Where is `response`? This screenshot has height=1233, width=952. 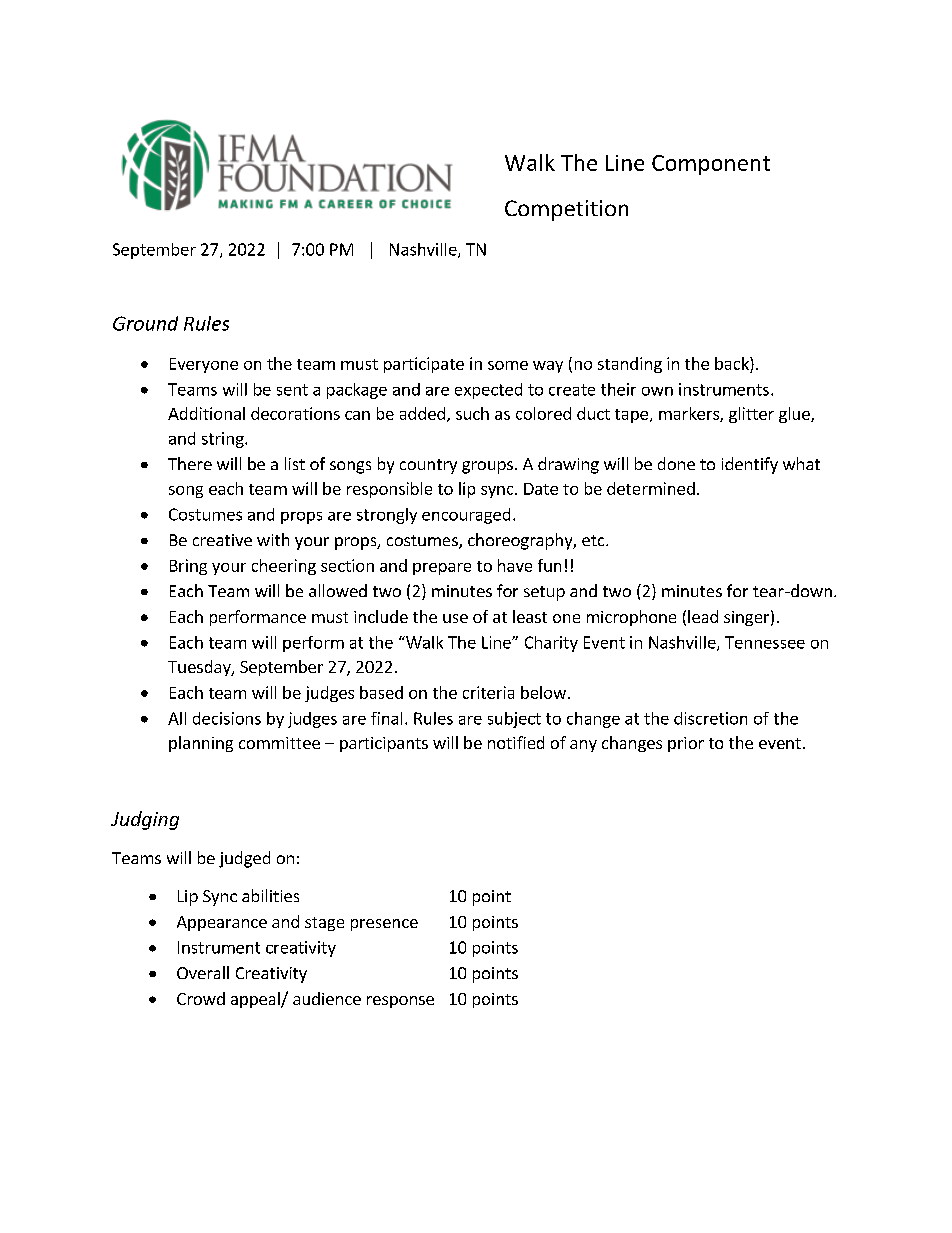
response is located at coordinates (400, 1002).
